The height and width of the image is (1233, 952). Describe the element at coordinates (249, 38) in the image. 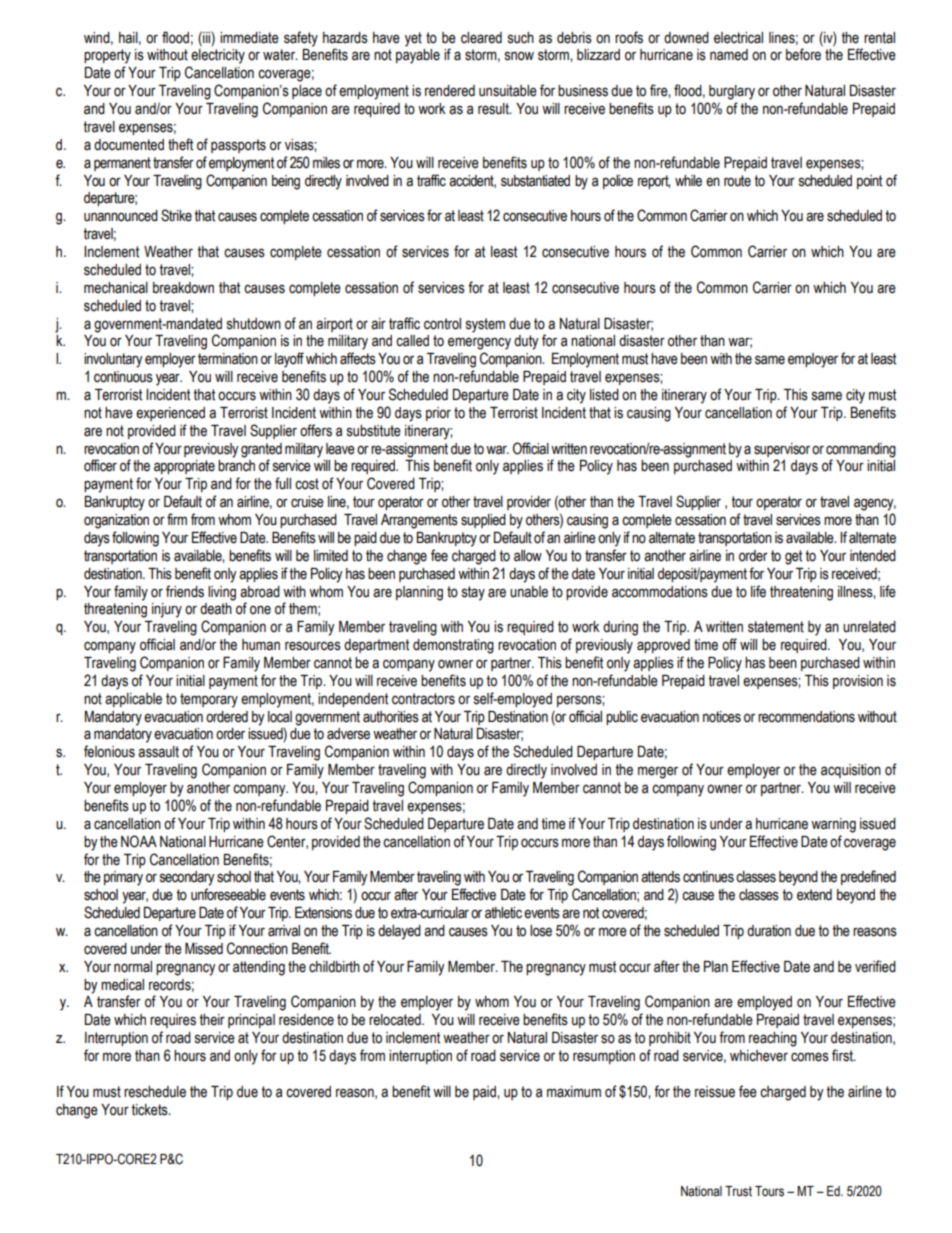

I see `immediate` at that location.
